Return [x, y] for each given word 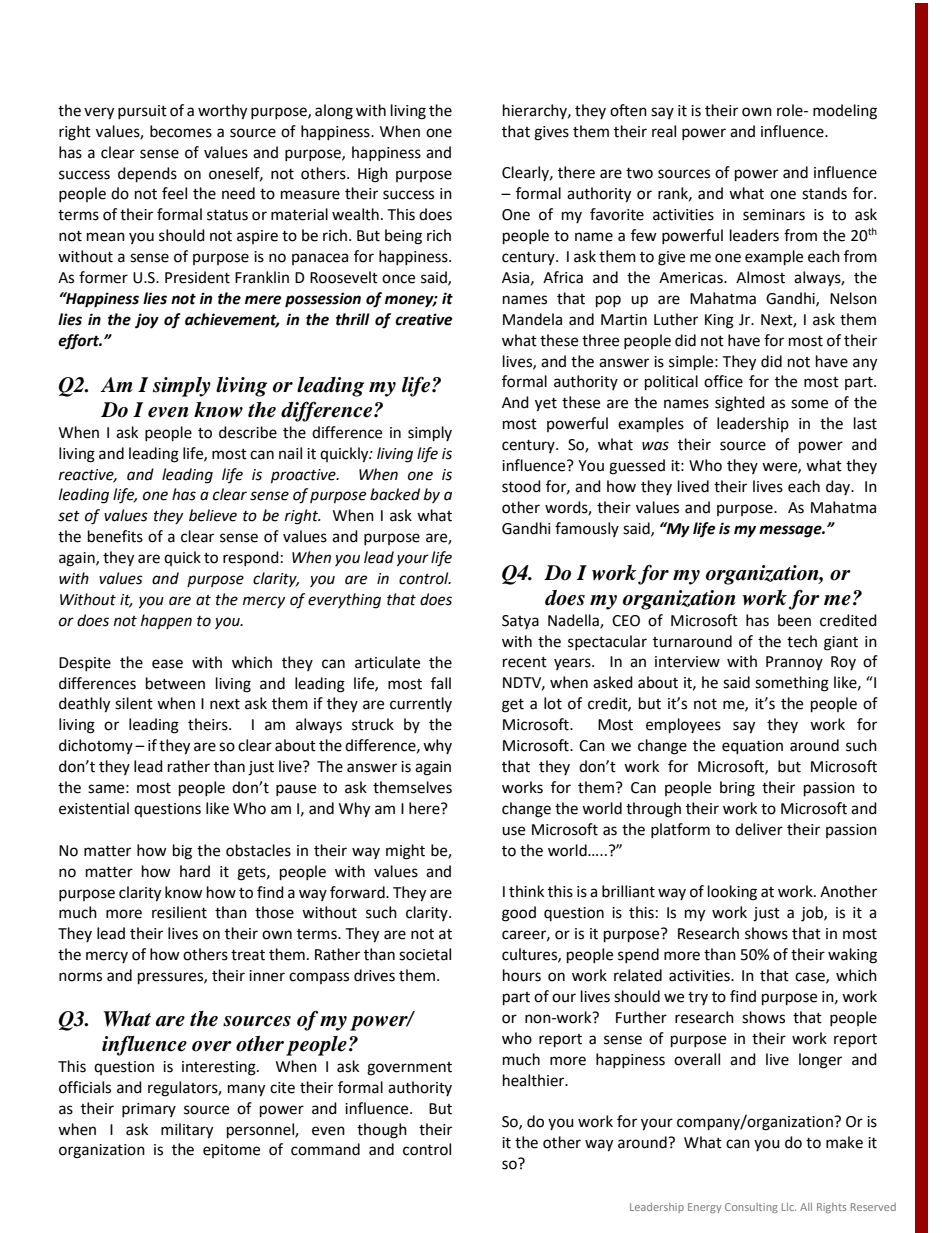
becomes [181, 131]
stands [824, 193]
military [187, 1131]
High [373, 175]
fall [441, 683]
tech [802, 641]
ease [167, 664]
